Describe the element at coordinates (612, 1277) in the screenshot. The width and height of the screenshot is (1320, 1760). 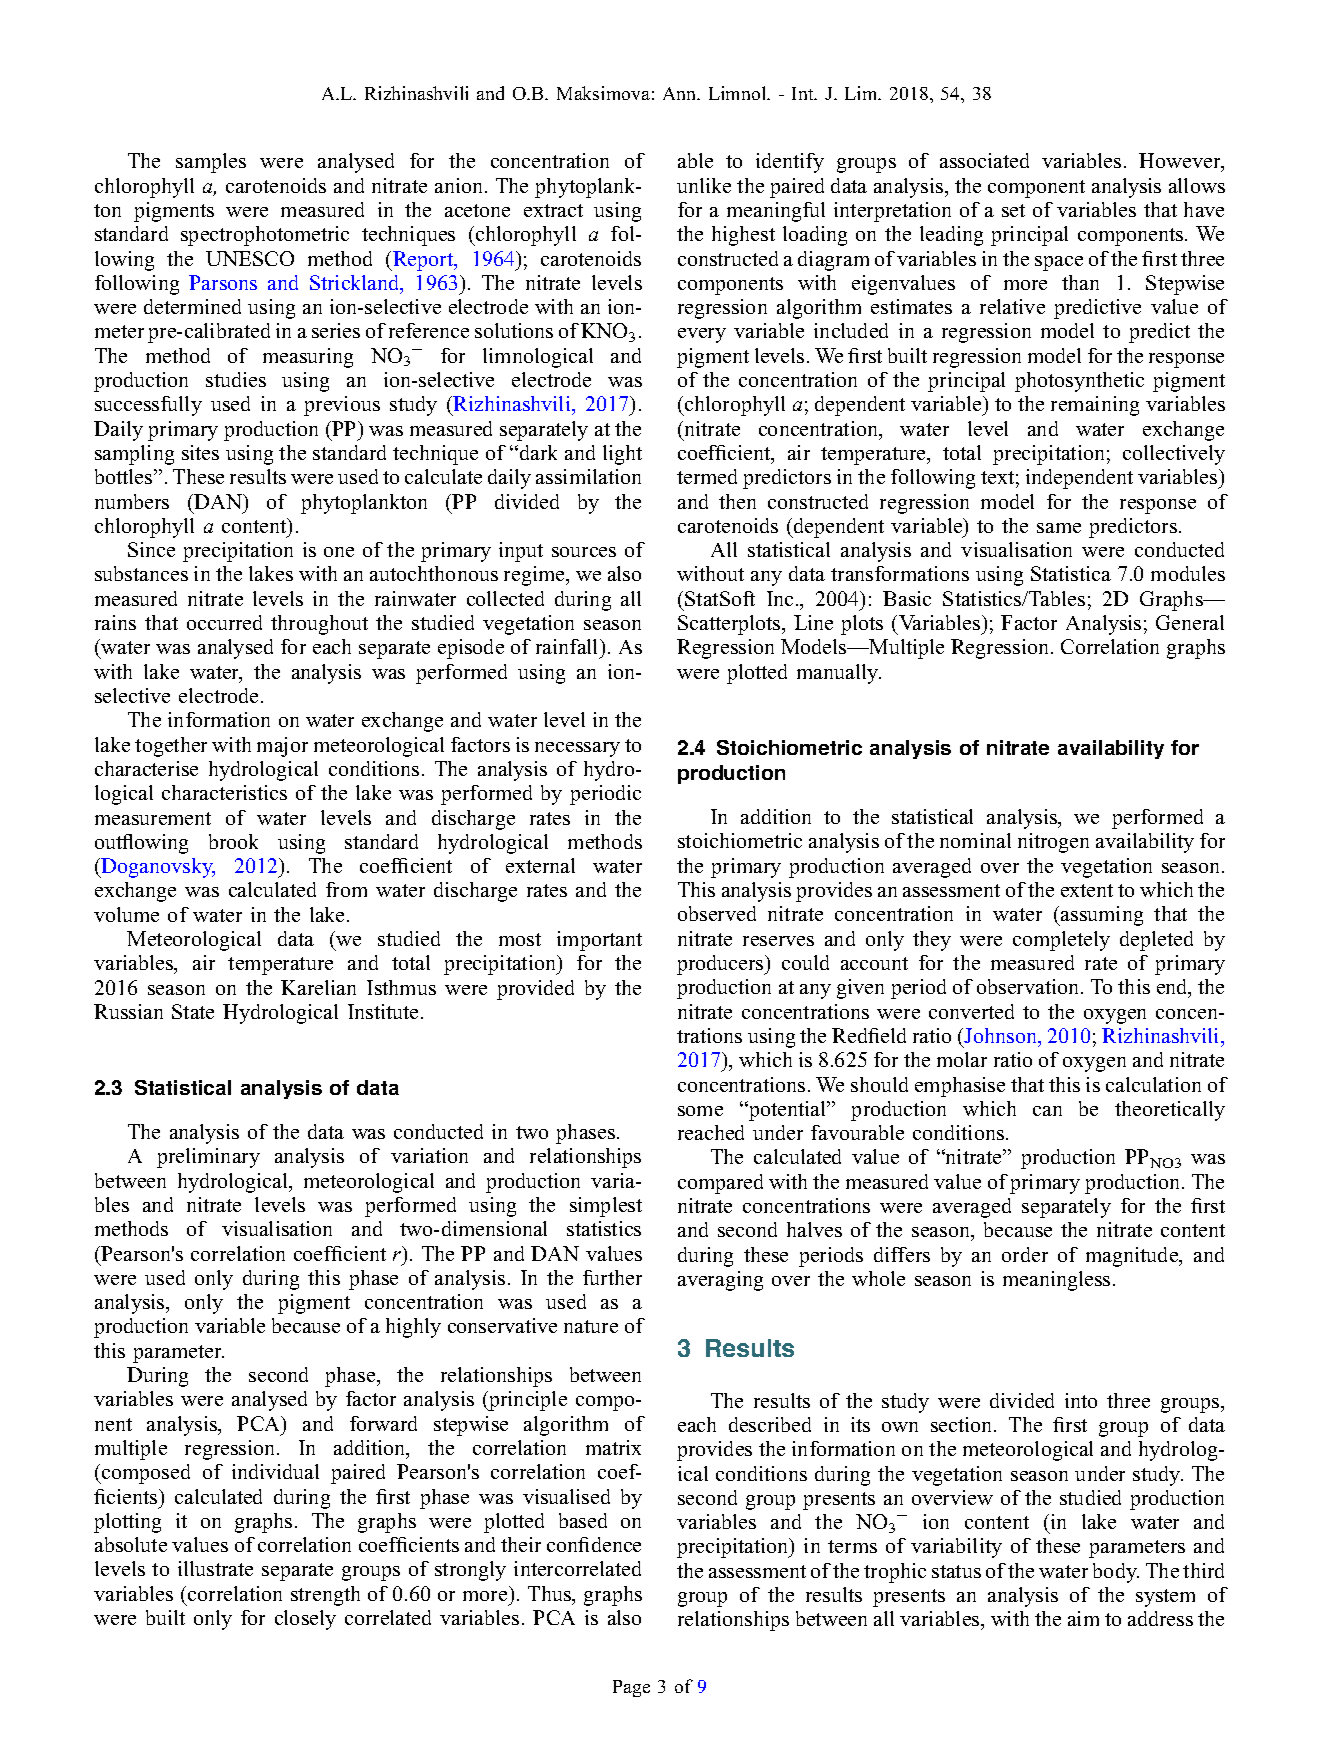
I see `further` at that location.
